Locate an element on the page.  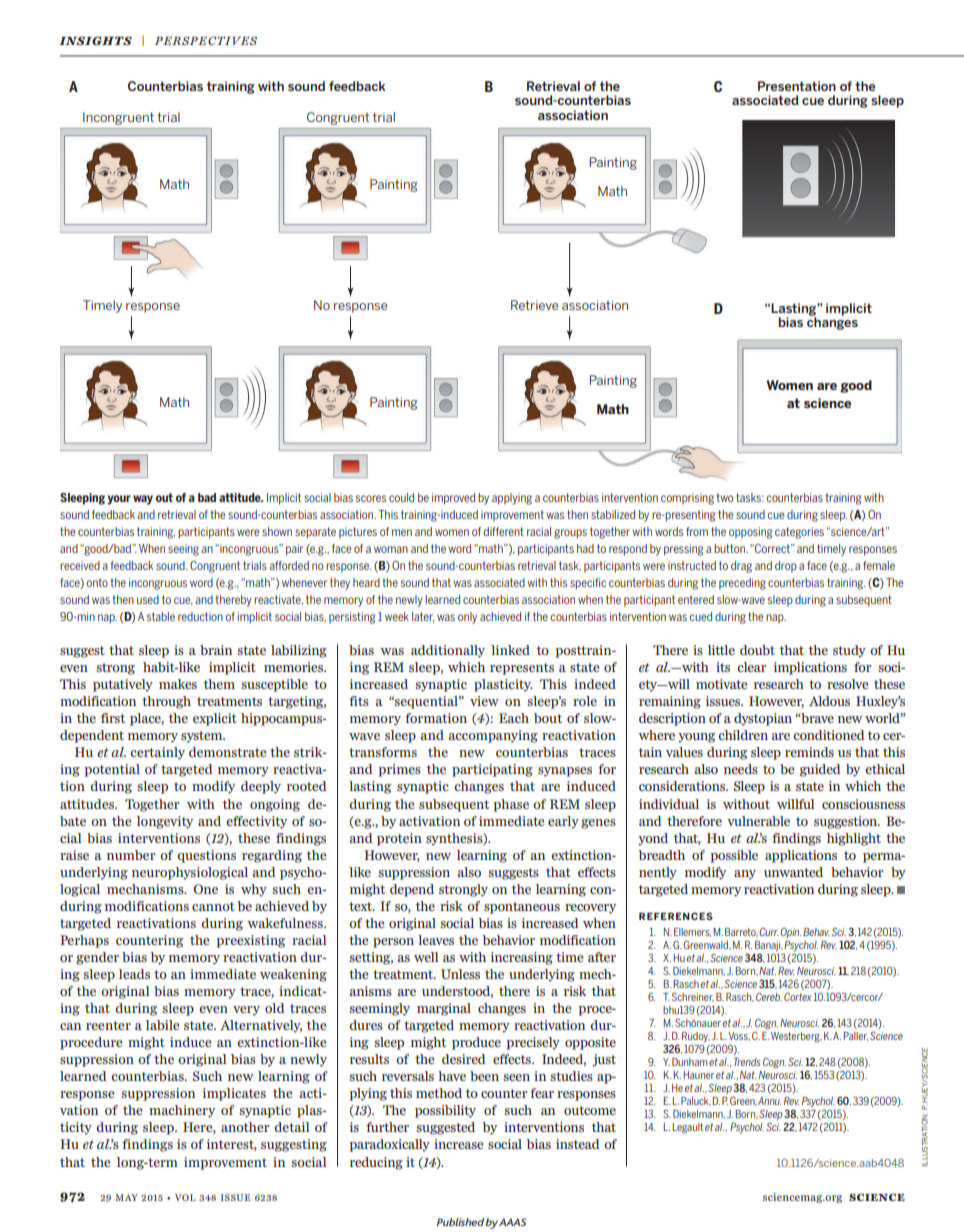
phase is located at coordinates (511, 805).
